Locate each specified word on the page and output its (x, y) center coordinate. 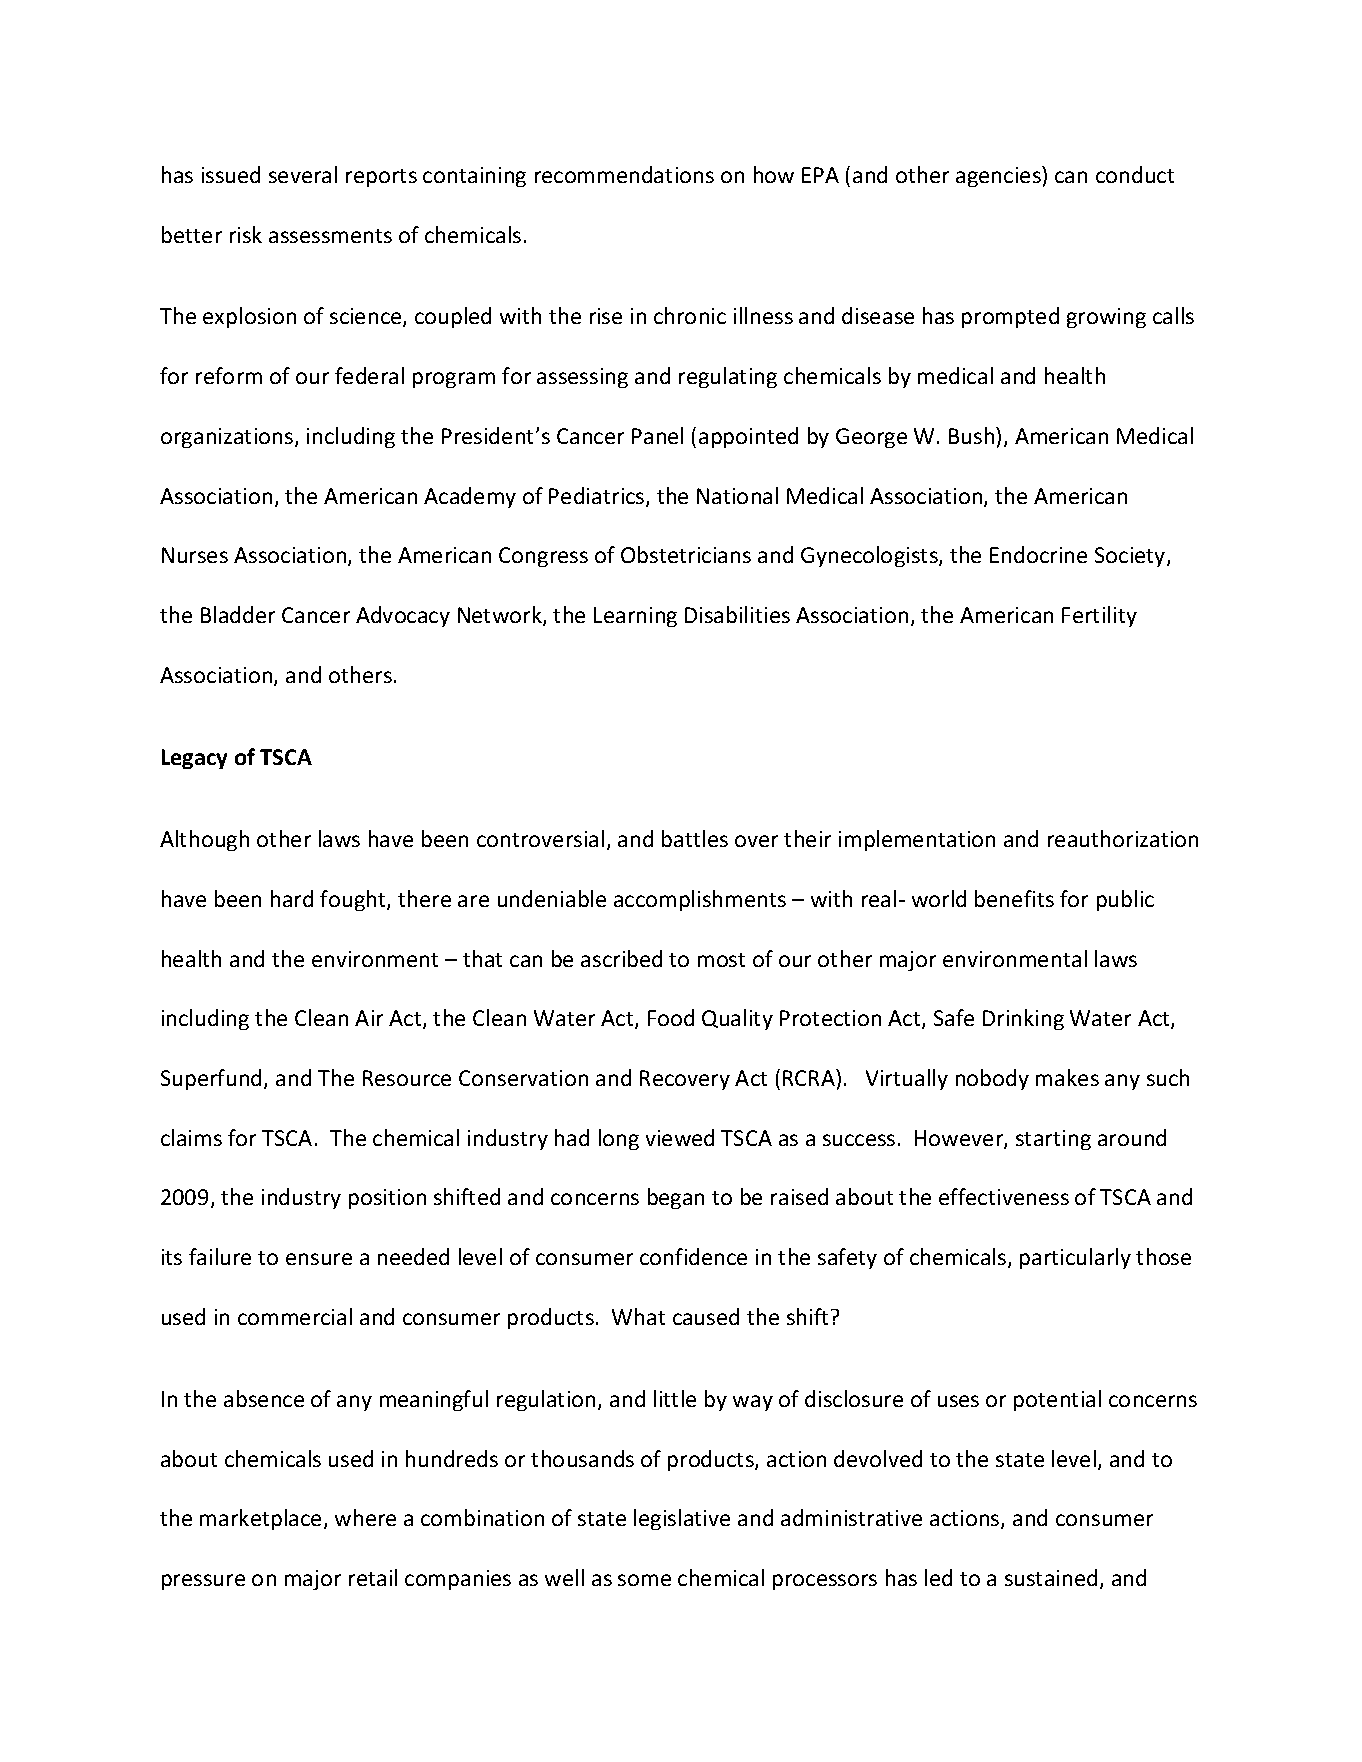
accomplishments (700, 900)
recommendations (624, 174)
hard (292, 898)
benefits (1014, 898)
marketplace (260, 1519)
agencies (999, 176)
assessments (330, 236)
